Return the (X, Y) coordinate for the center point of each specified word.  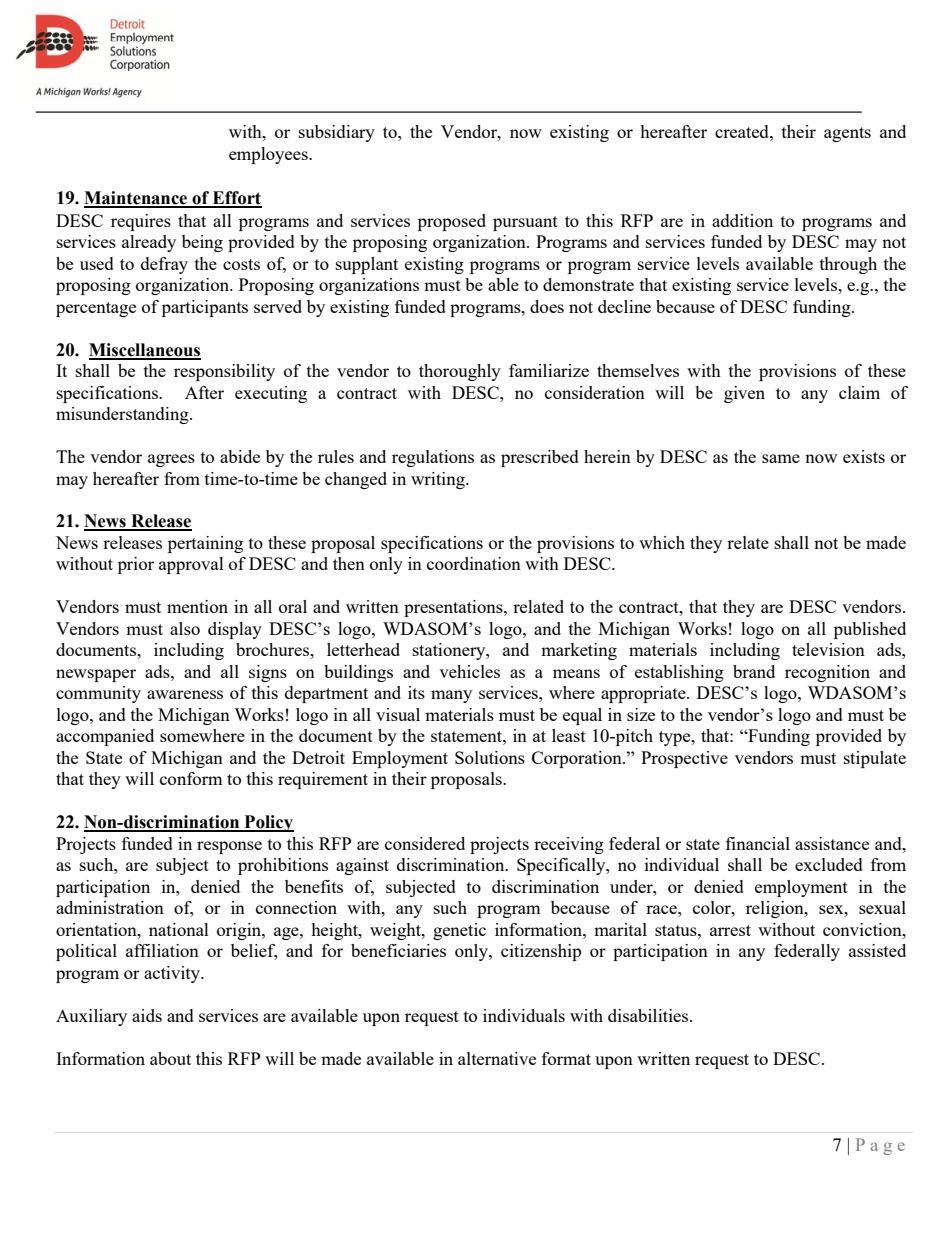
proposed (452, 222)
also (185, 628)
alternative (497, 1058)
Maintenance (137, 199)
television (828, 649)
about (170, 1058)
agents (847, 134)
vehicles (469, 671)
